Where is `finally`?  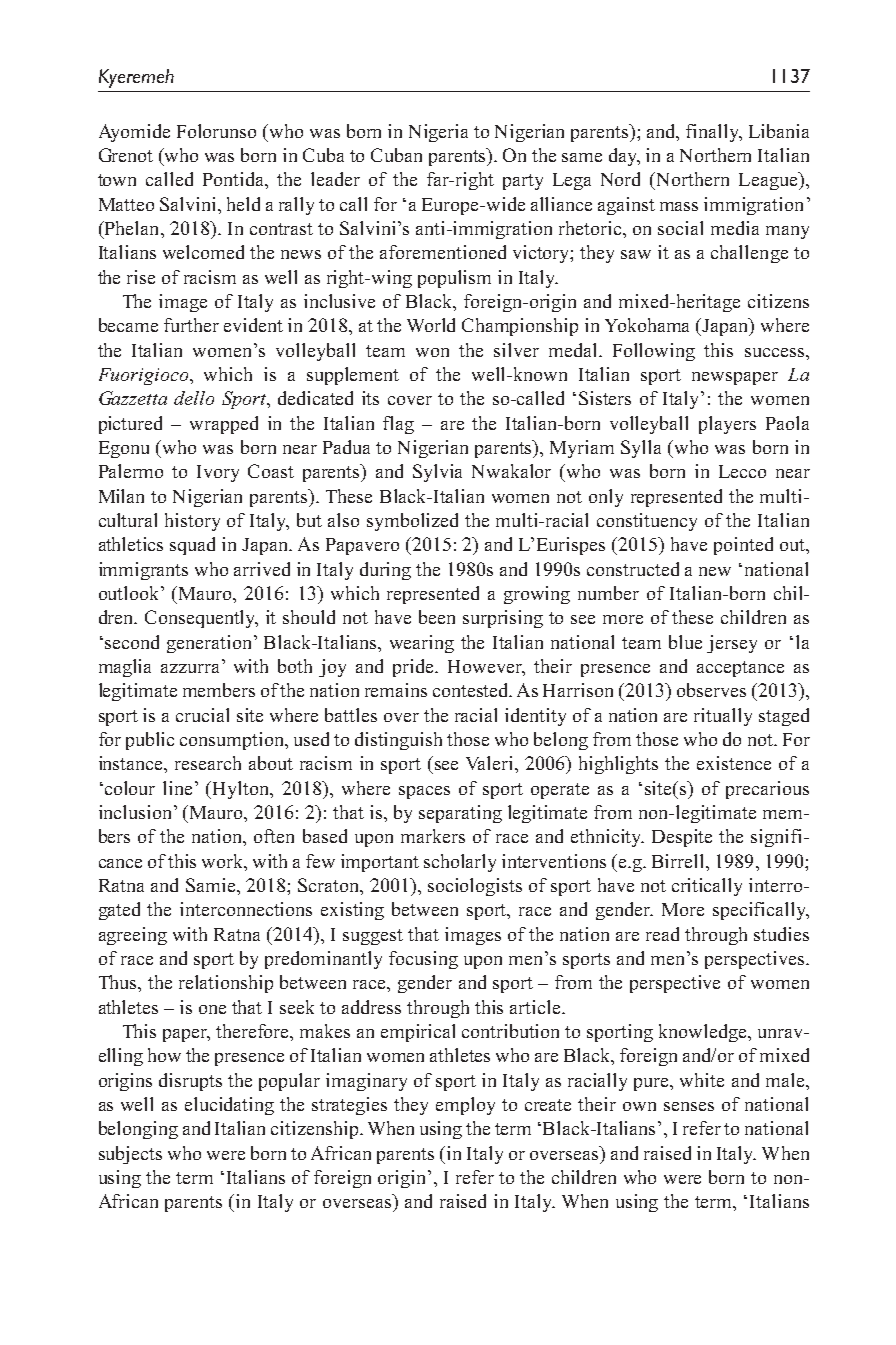 finally is located at coordinates (714, 133).
